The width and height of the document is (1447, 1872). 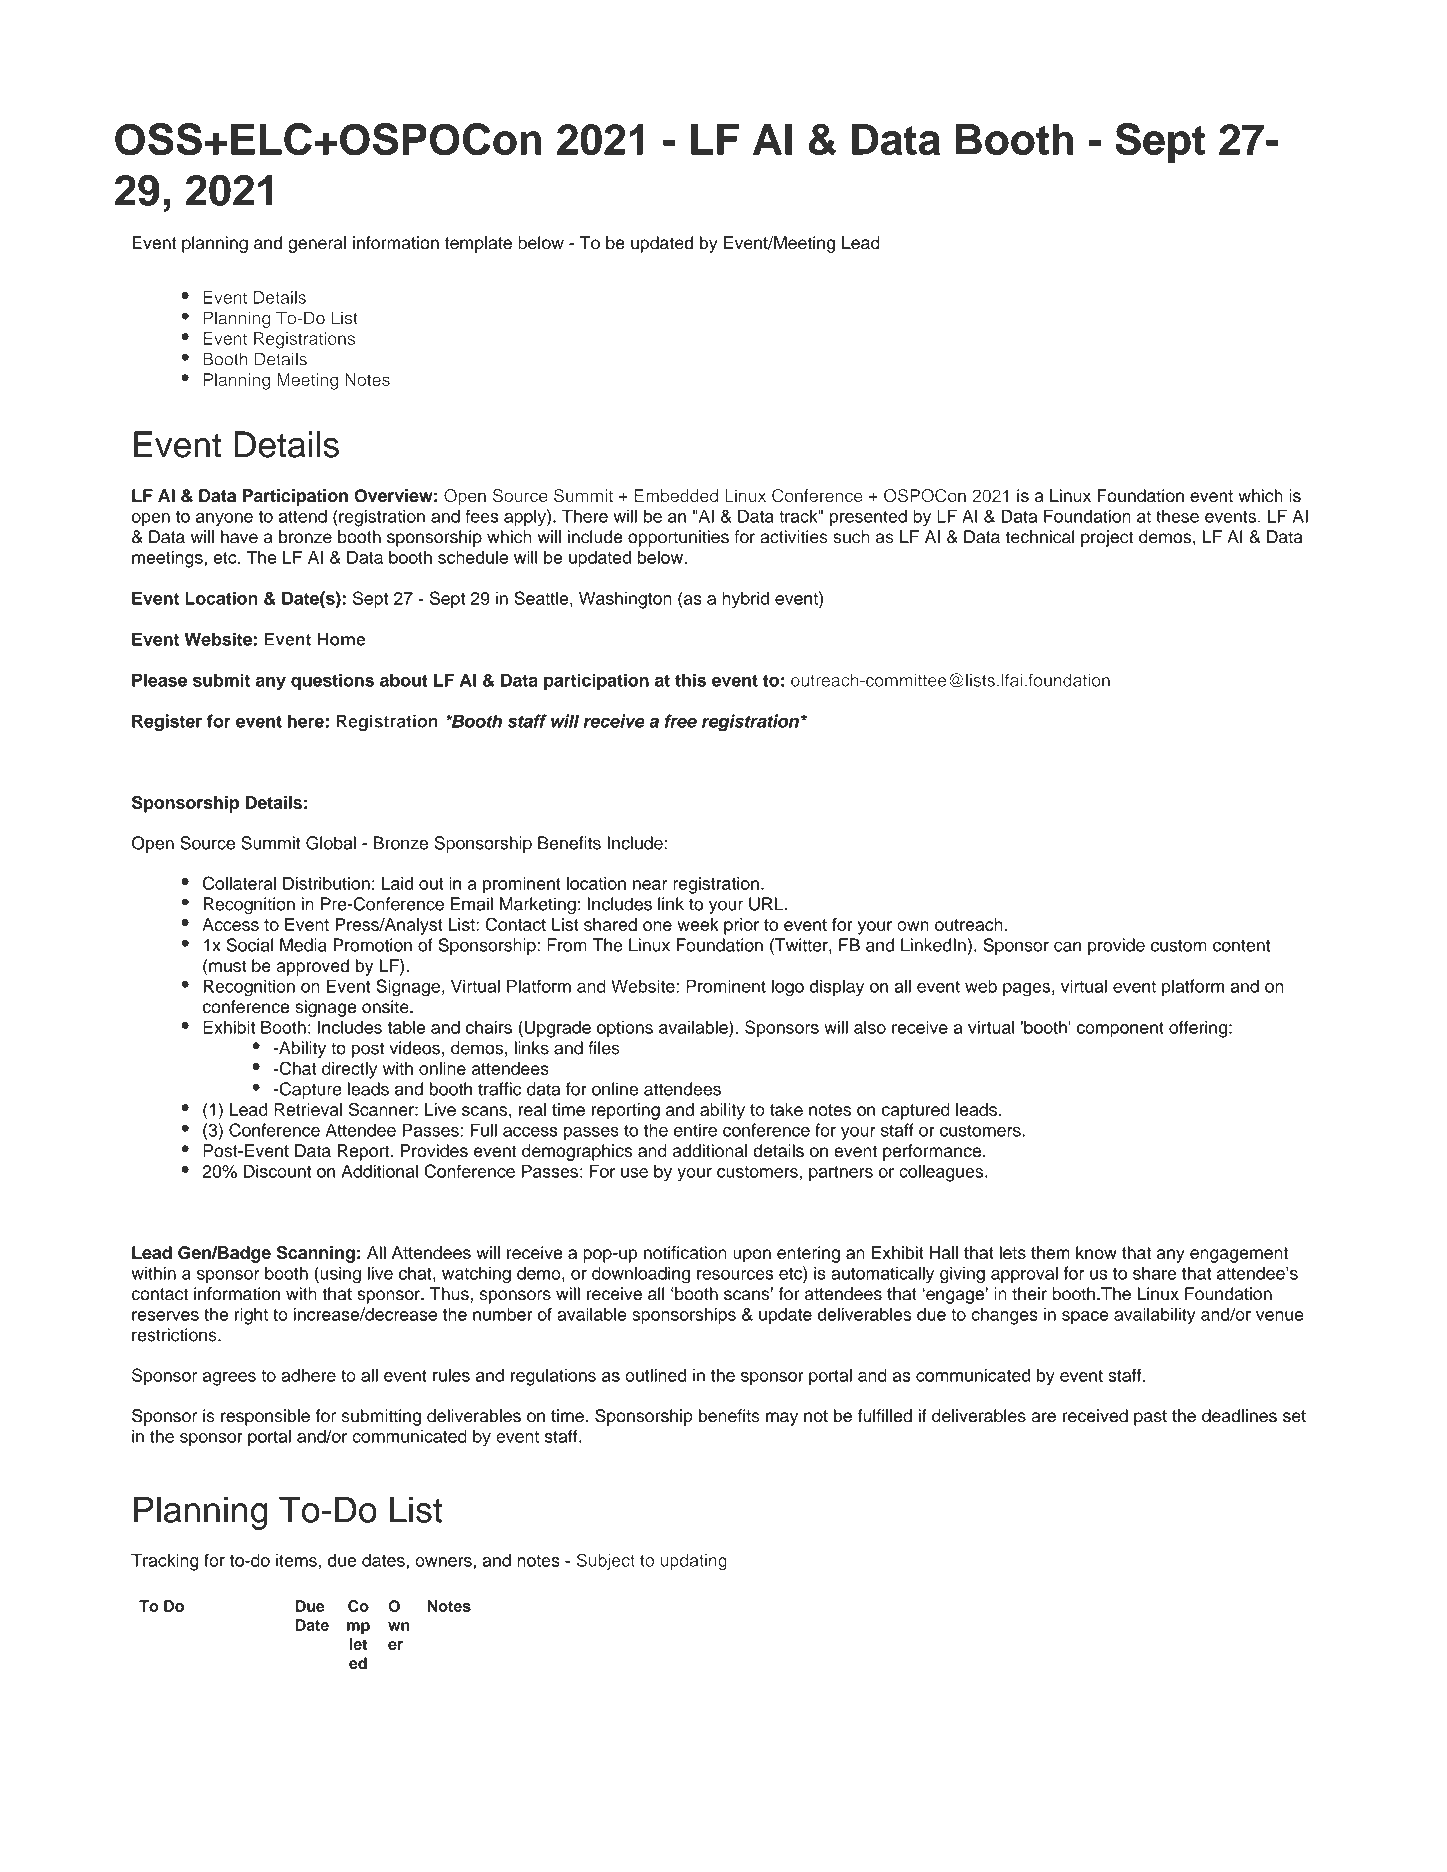 I want to click on updating, so click(x=694, y=1562).
